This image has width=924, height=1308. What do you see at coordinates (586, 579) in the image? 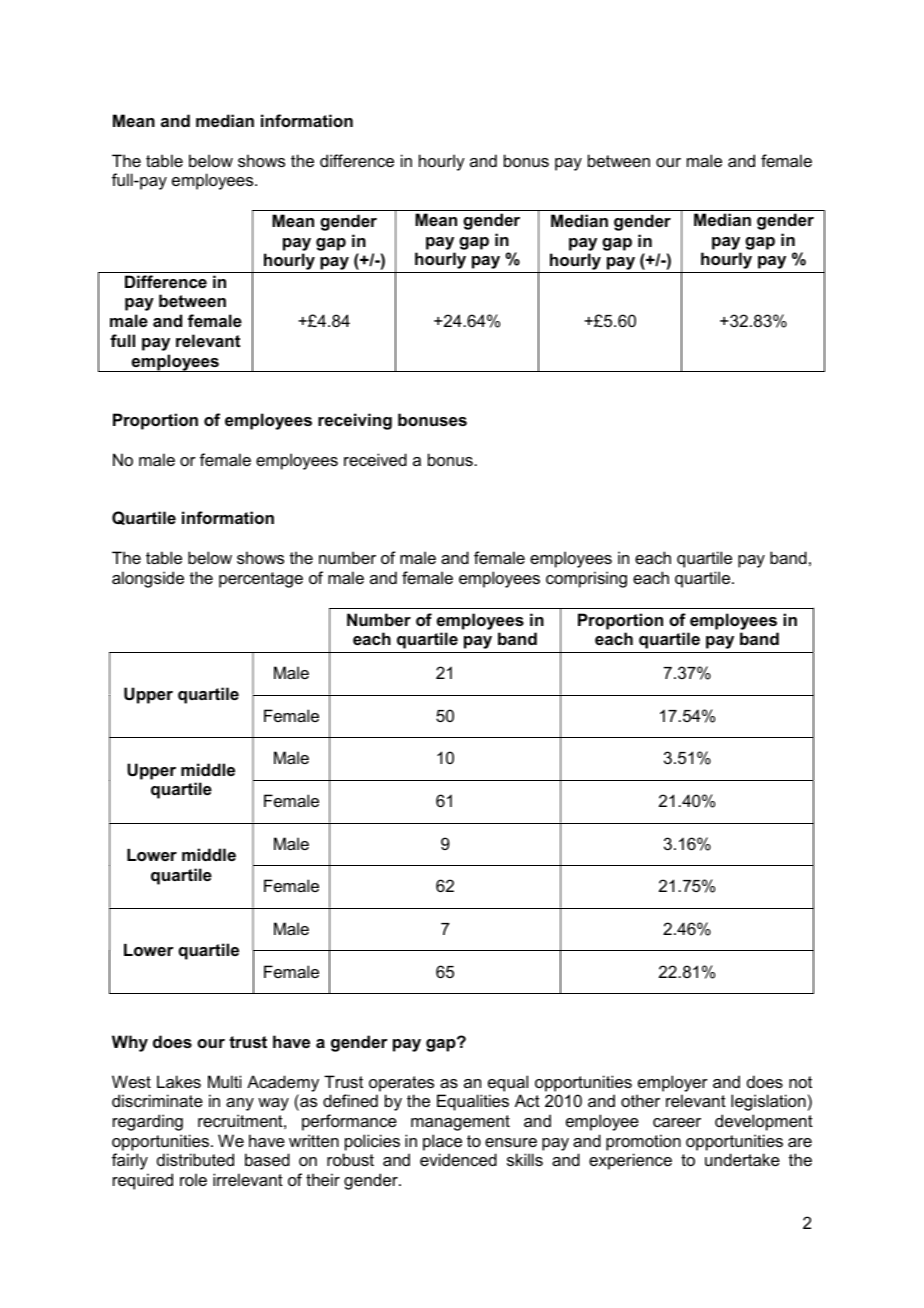
I see `comprising` at bounding box center [586, 579].
